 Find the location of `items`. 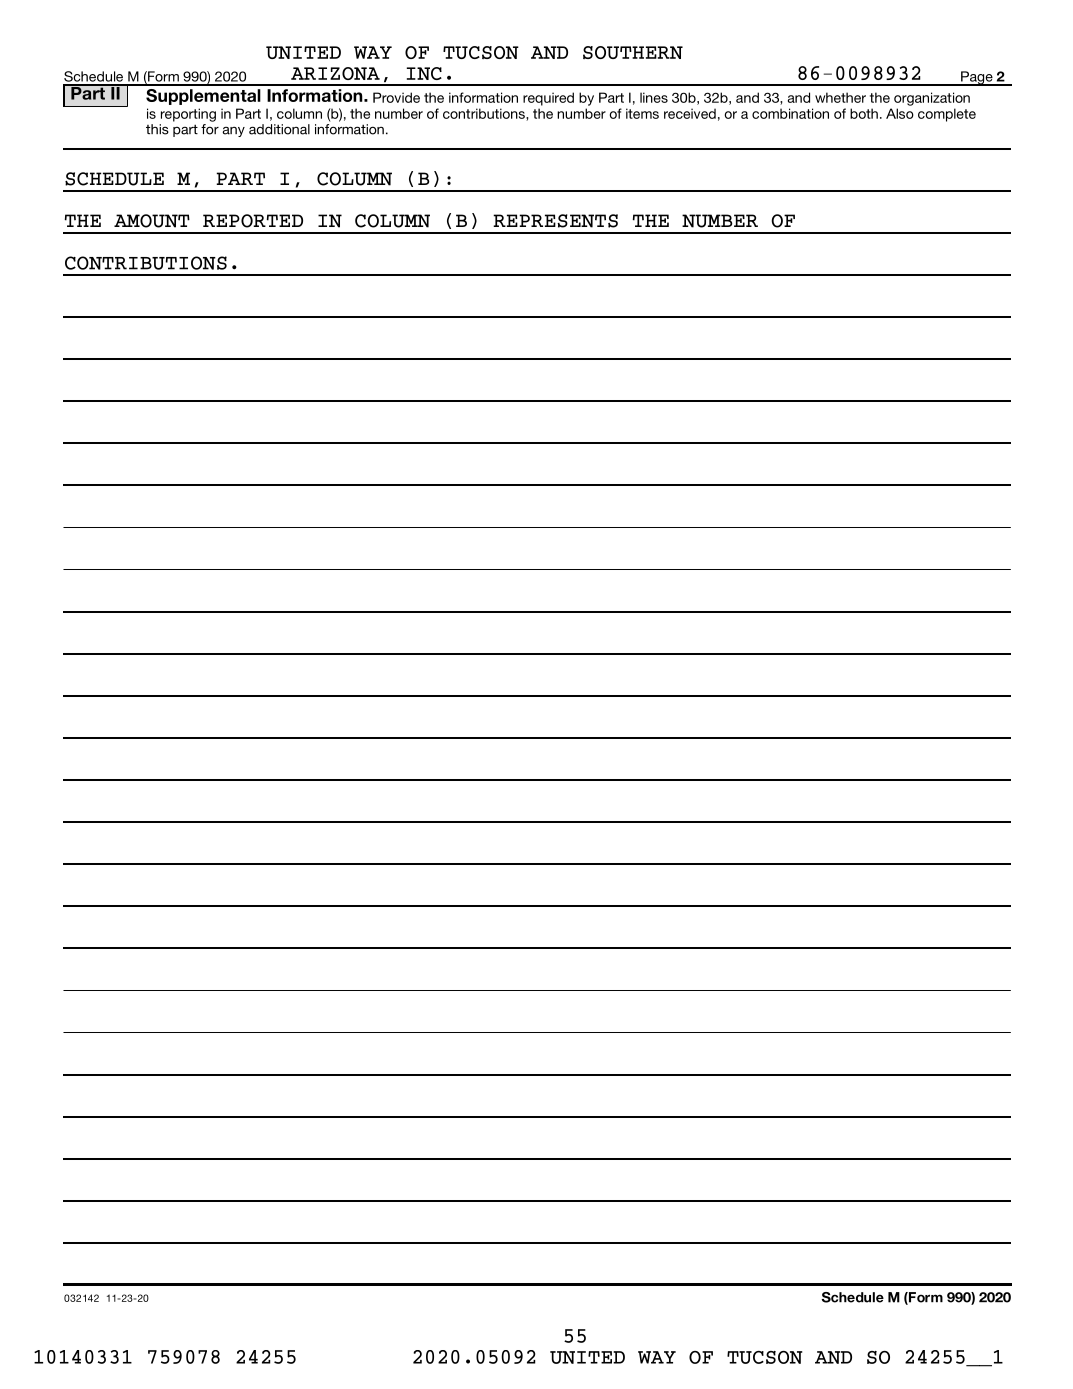

items is located at coordinates (642, 113).
